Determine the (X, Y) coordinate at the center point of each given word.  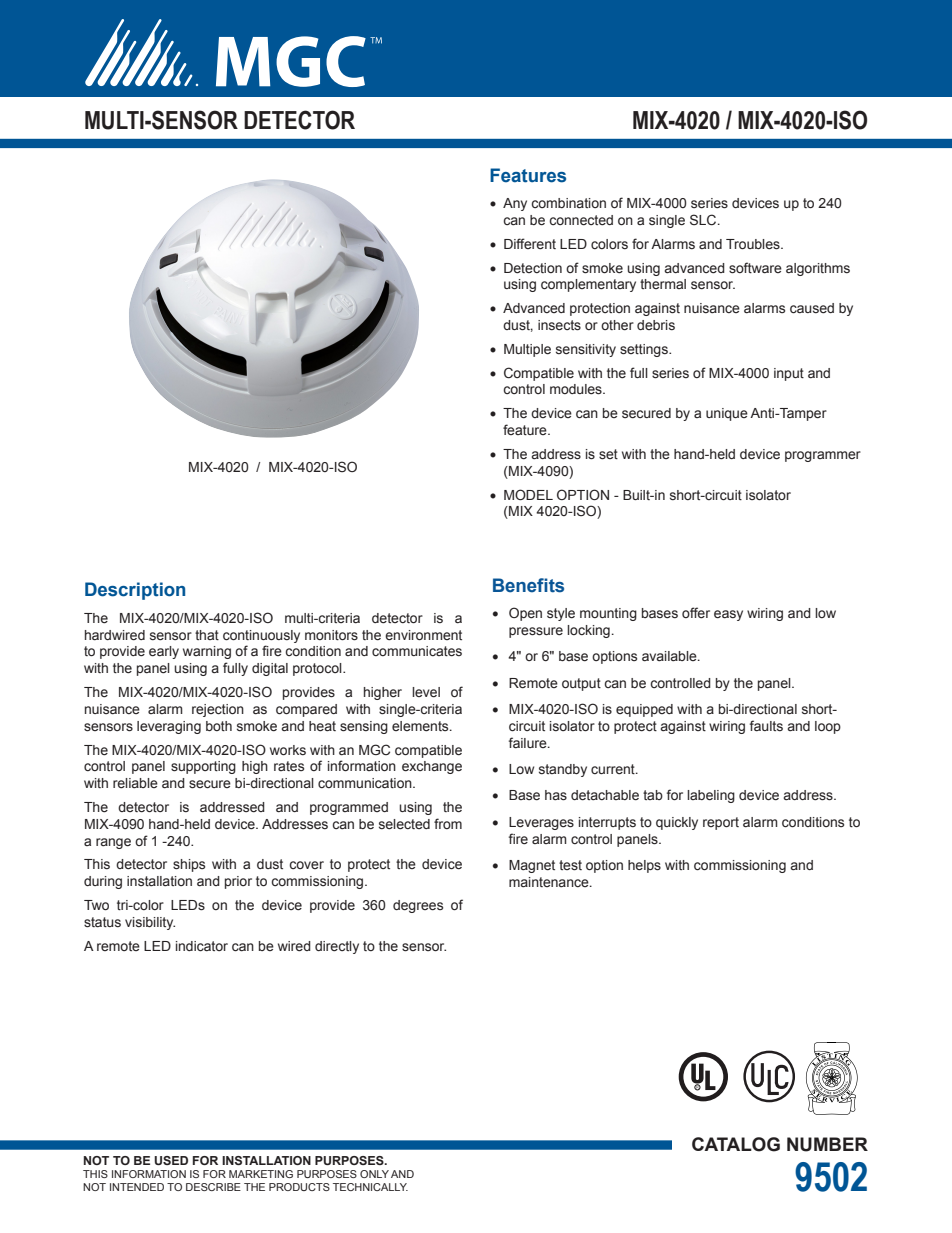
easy (728, 615)
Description (135, 591)
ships (189, 865)
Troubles (754, 244)
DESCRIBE (213, 1187)
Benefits (528, 585)
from (448, 823)
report (721, 823)
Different (530, 244)
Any (515, 204)
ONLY (374, 1174)
